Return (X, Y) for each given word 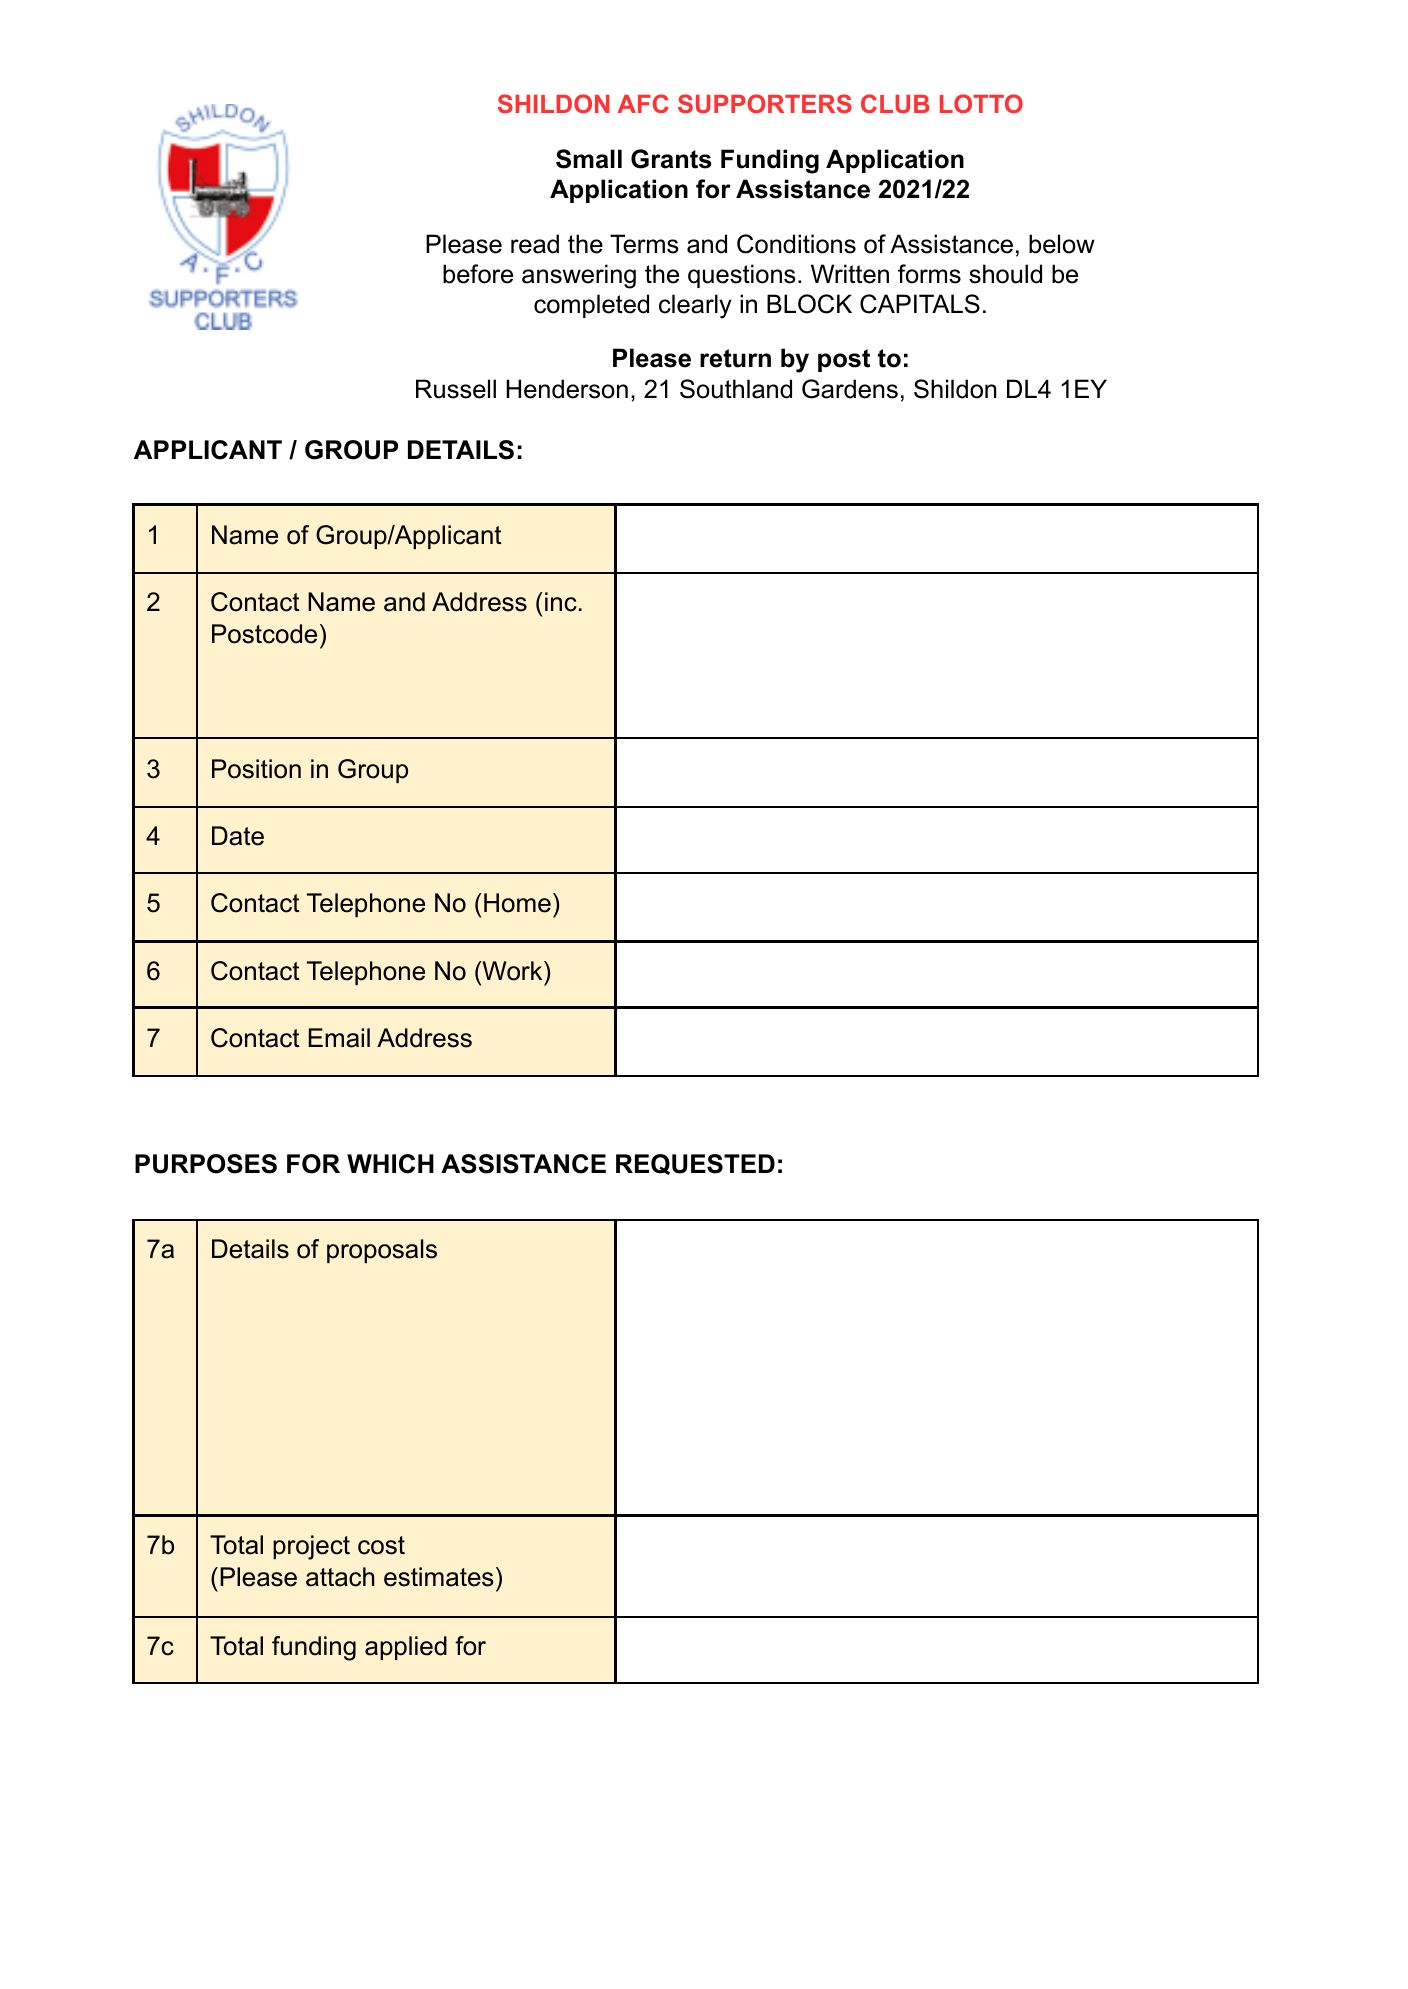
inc (561, 602)
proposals (382, 1251)
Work (512, 971)
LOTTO (981, 103)
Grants (671, 159)
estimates (438, 1577)
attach (340, 1577)
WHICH (390, 1164)
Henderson (567, 389)
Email (339, 1038)
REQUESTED (695, 1164)
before (478, 274)
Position (256, 769)
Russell (456, 389)
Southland (736, 389)
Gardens (850, 389)
